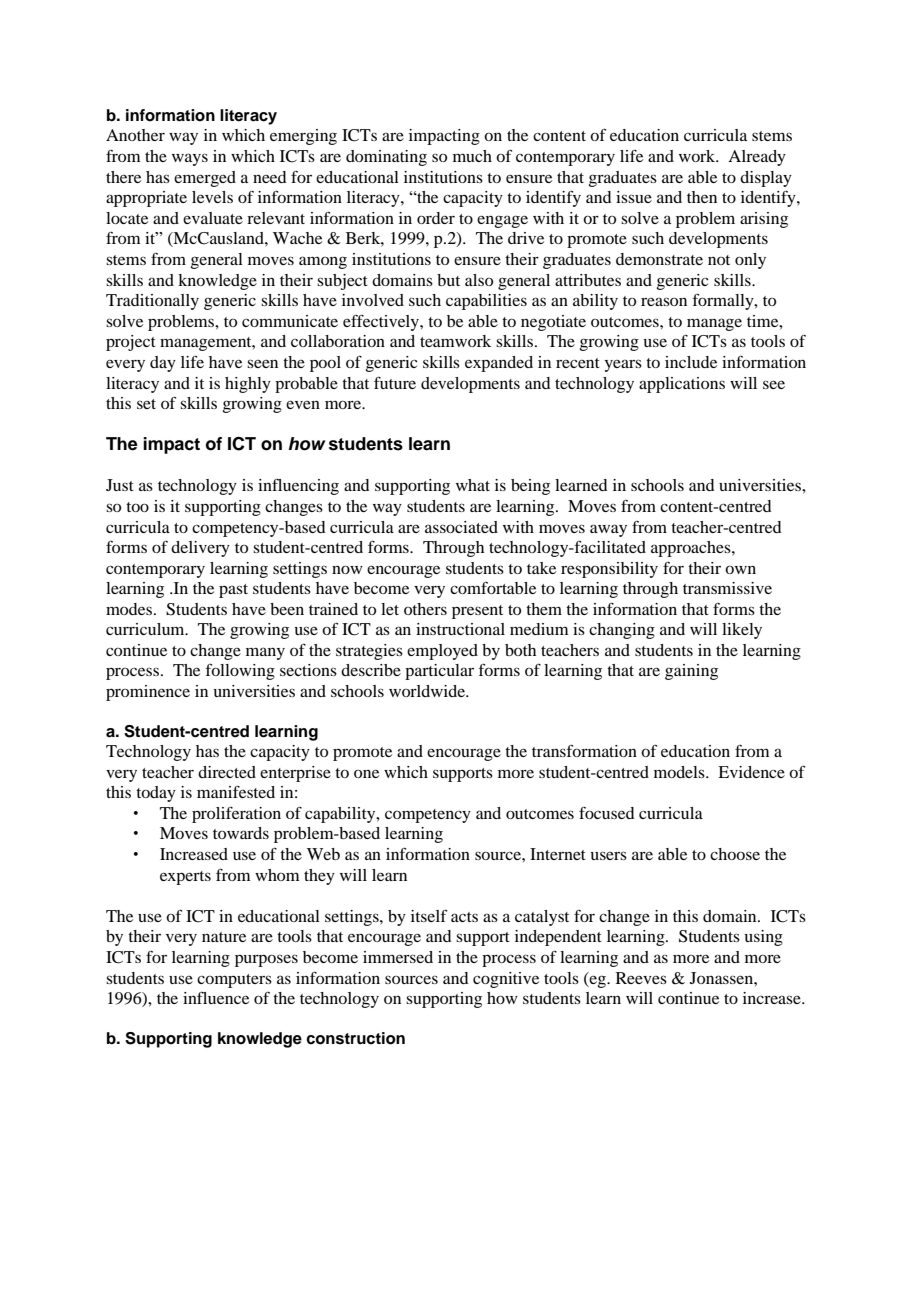  I want to click on much, so click(472, 156).
